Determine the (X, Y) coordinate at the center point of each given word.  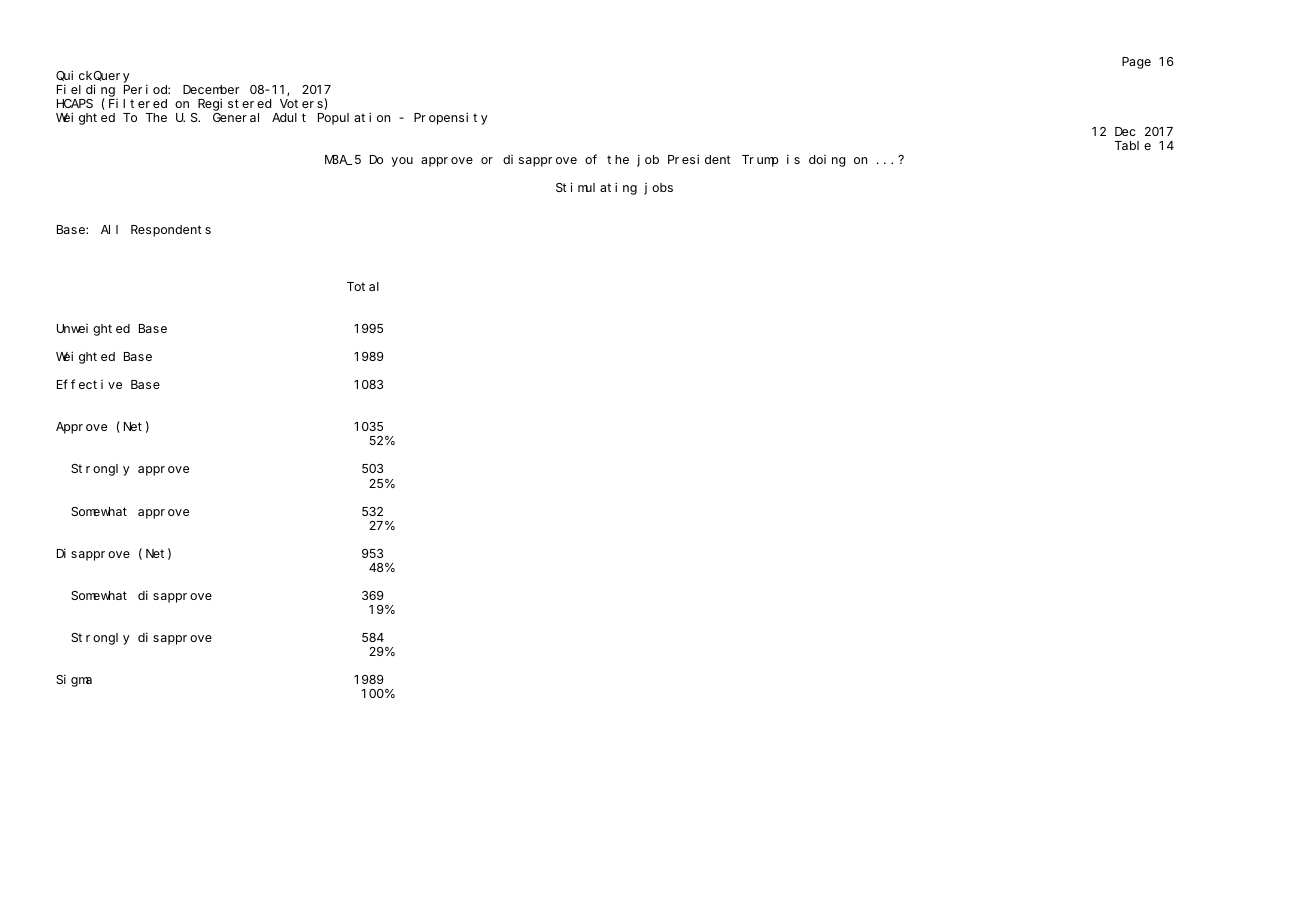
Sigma (74, 680)
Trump (760, 161)
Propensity (451, 118)
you (402, 162)
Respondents (171, 231)
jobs (658, 189)
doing (827, 161)
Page (1136, 63)
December (211, 89)
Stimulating (596, 188)
